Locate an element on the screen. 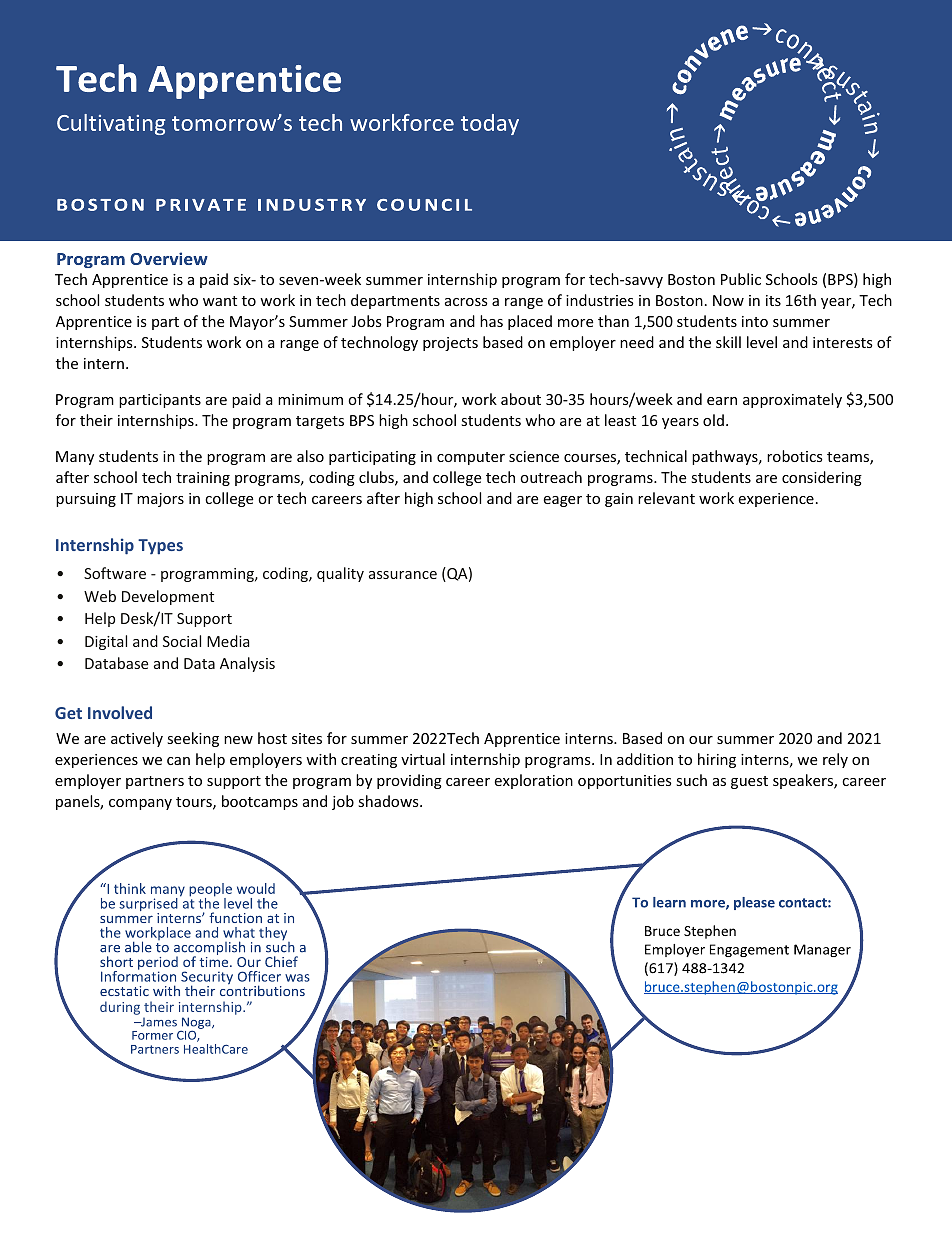 The height and width of the screenshot is (1233, 952). hiring is located at coordinates (717, 760).
